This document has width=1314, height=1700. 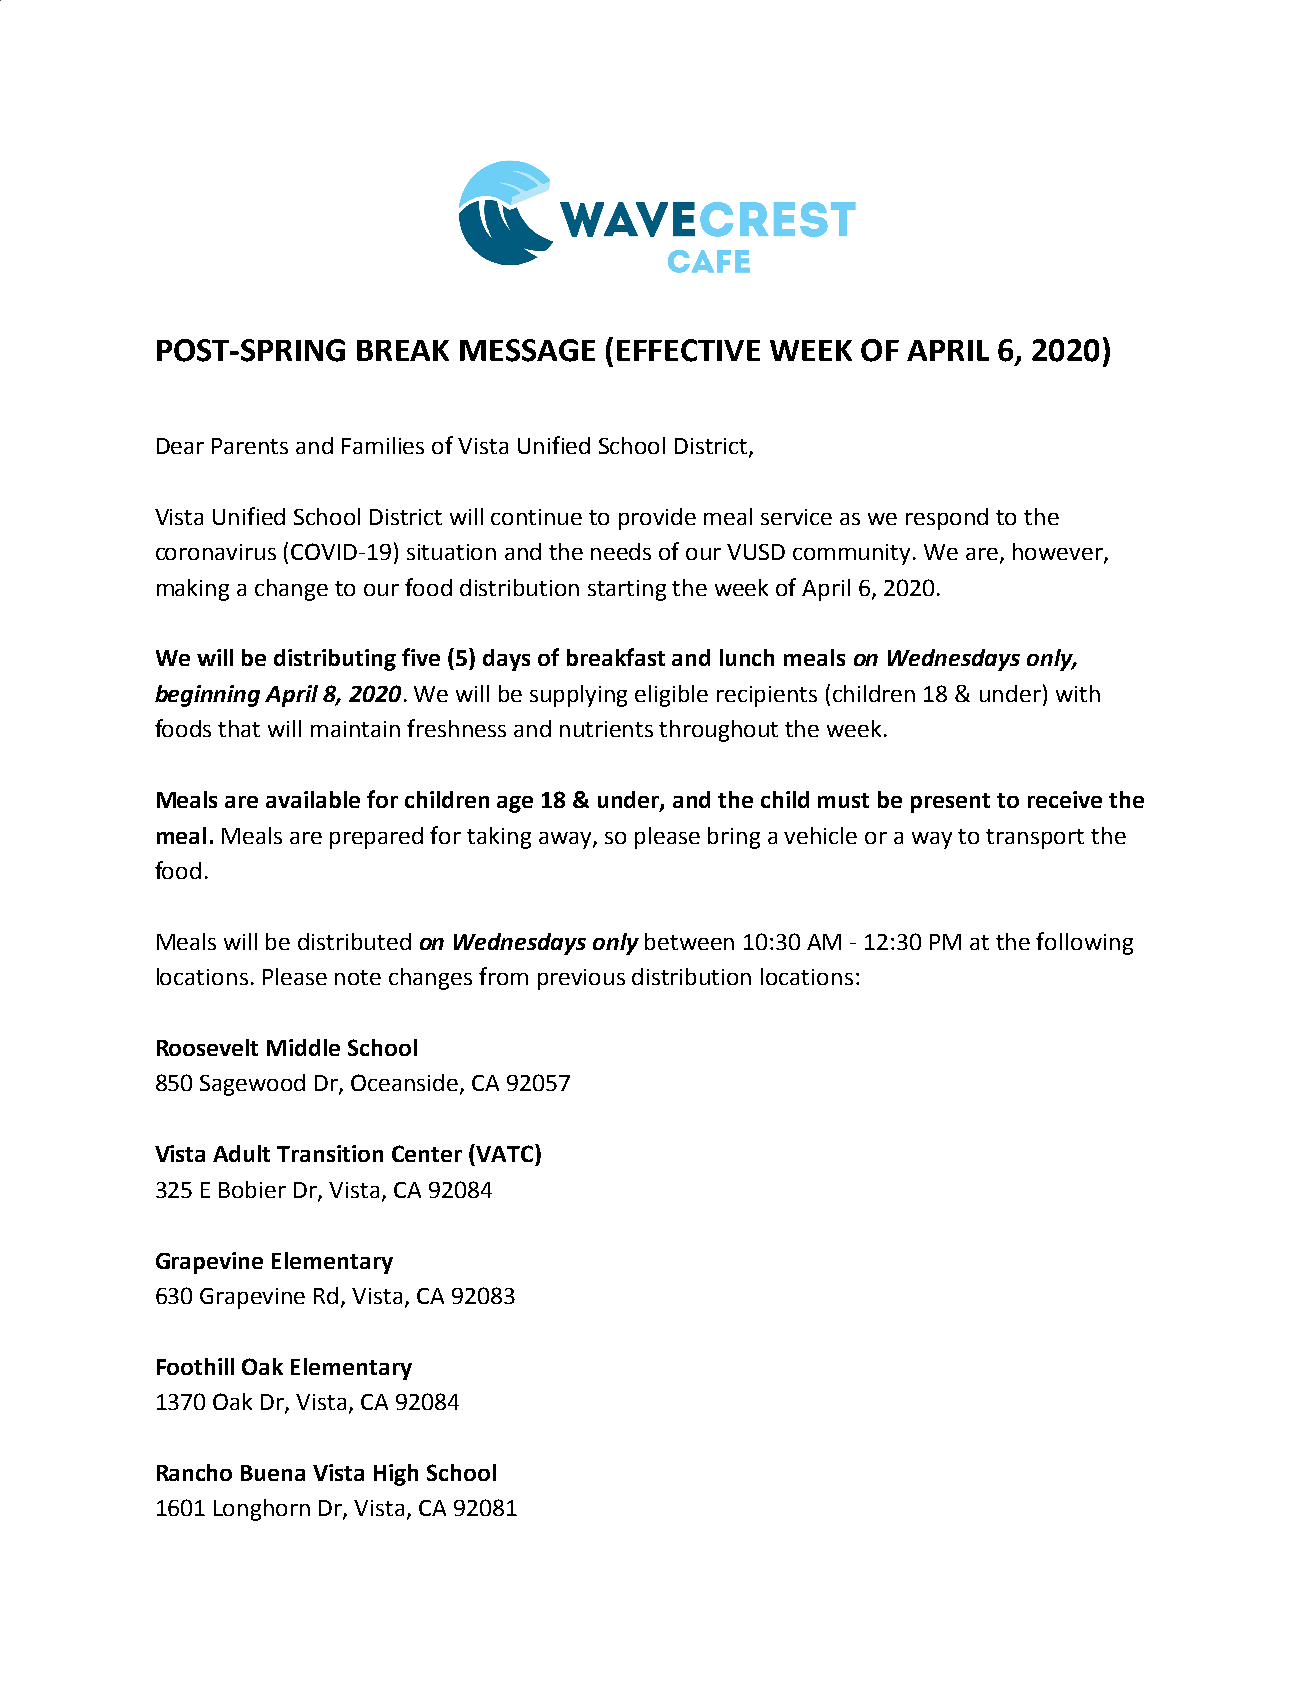 What do you see at coordinates (947, 519) in the document?
I see `respond` at bounding box center [947, 519].
